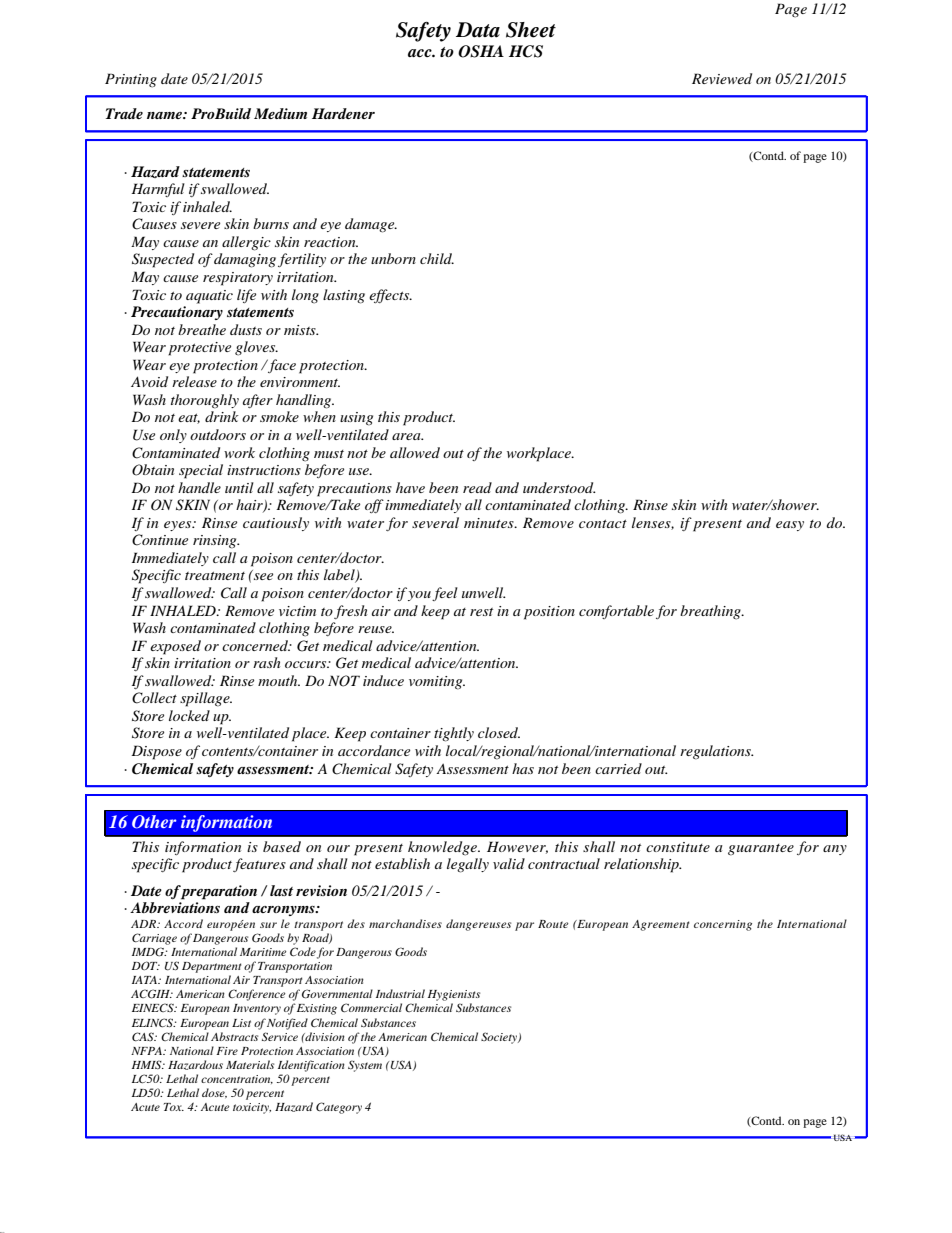 This screenshot has height=1233, width=952. Describe the element at coordinates (131, 80) in the screenshot. I see `Printing` at that location.
